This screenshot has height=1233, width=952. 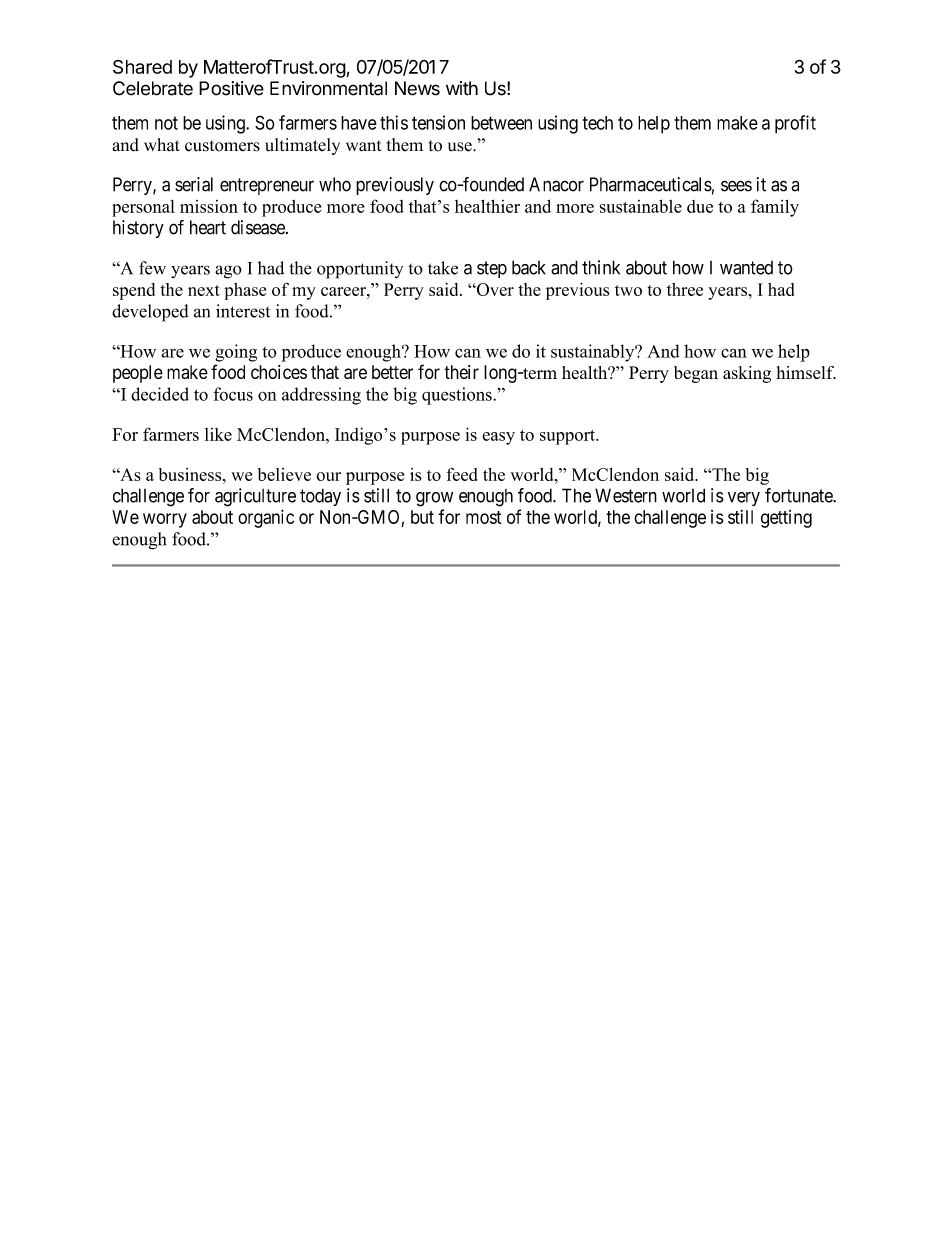 What do you see at coordinates (461, 147) in the screenshot?
I see `use` at bounding box center [461, 147].
